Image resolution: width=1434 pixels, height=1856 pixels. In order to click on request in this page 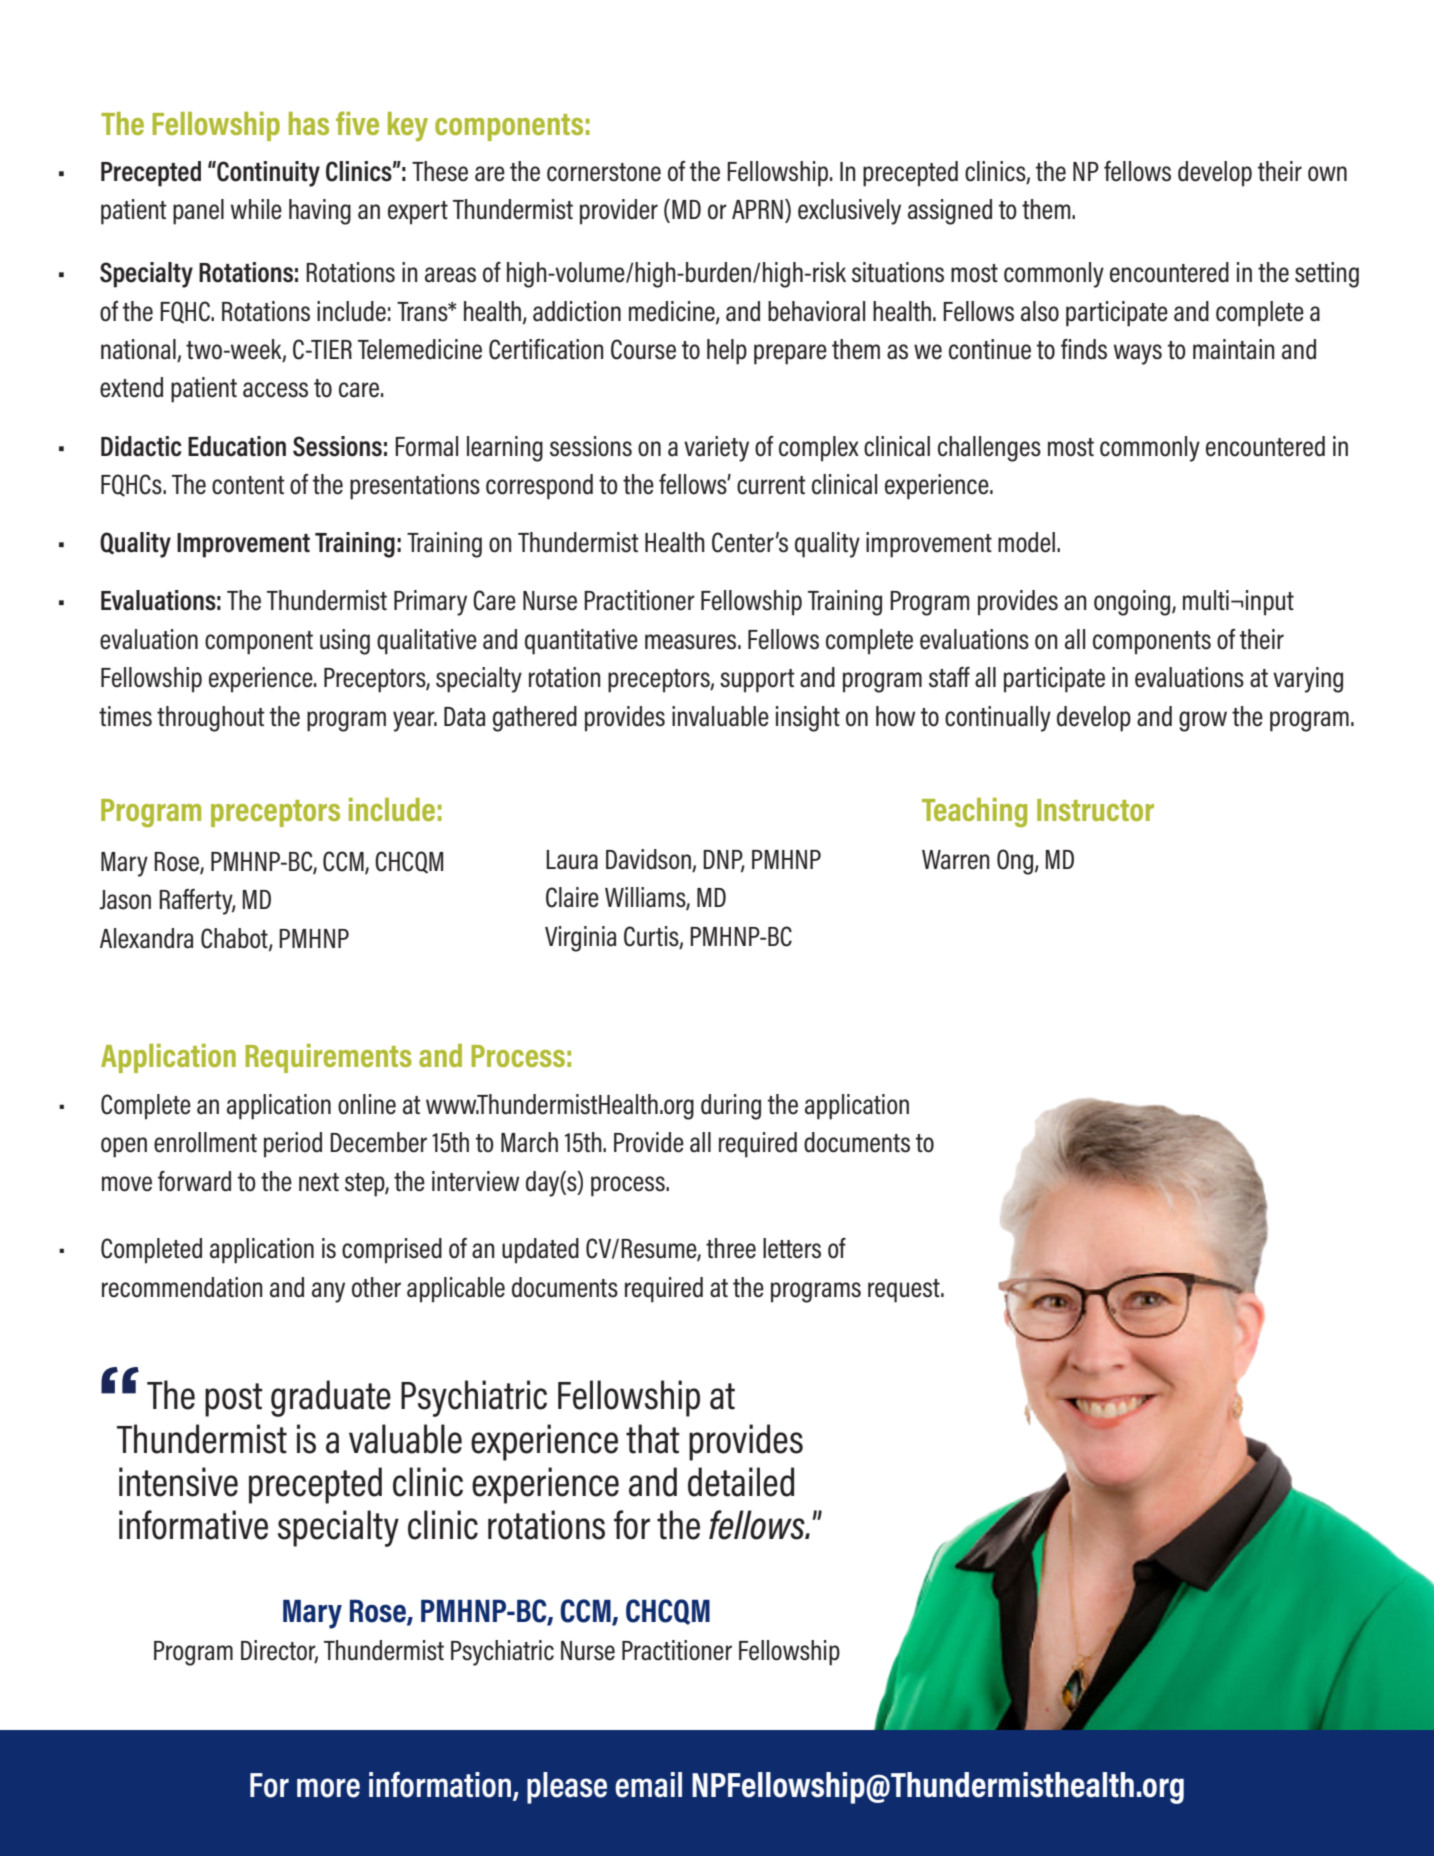, I will do `click(905, 1291)`.
